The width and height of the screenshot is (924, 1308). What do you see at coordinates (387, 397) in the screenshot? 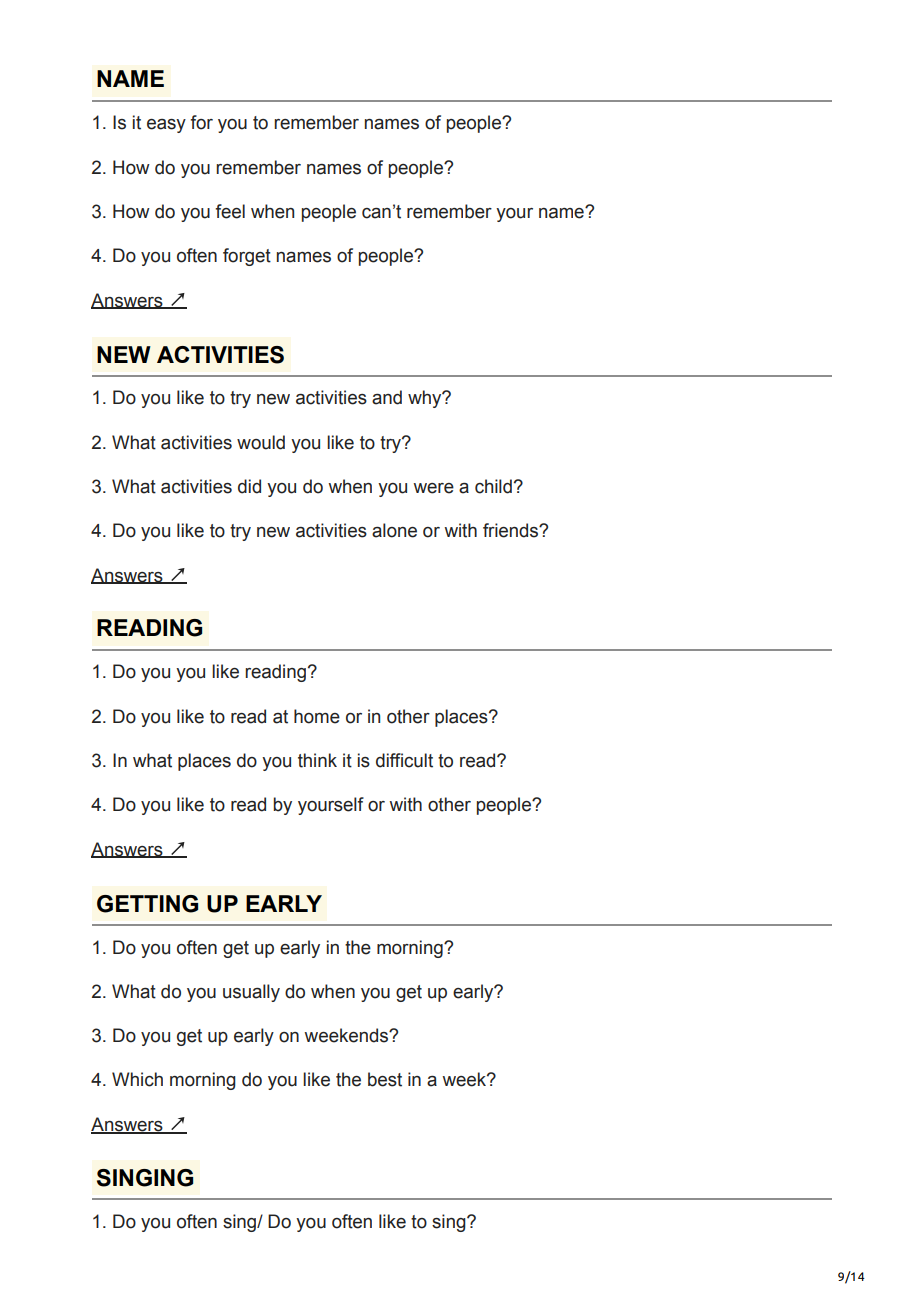
I see `and` at bounding box center [387, 397].
